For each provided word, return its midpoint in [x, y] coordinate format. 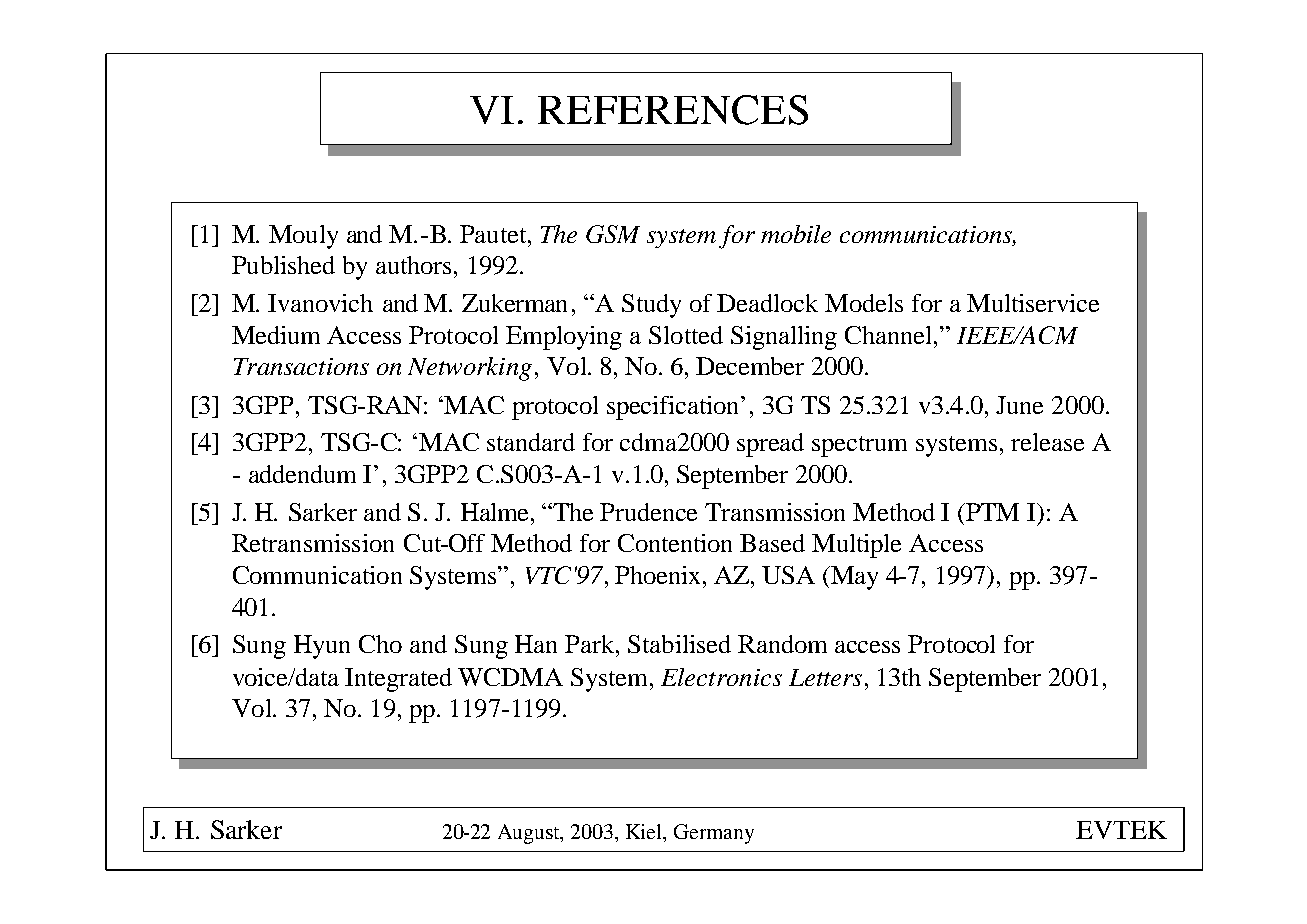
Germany [714, 834]
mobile [796, 234]
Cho [380, 644]
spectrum [859, 446]
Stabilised [679, 644]
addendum [302, 474]
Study [651, 306]
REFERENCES [673, 110]
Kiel [645, 833]
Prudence [648, 512]
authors [413, 265]
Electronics [721, 677]
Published [283, 265]
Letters [825, 677]
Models [864, 303]
